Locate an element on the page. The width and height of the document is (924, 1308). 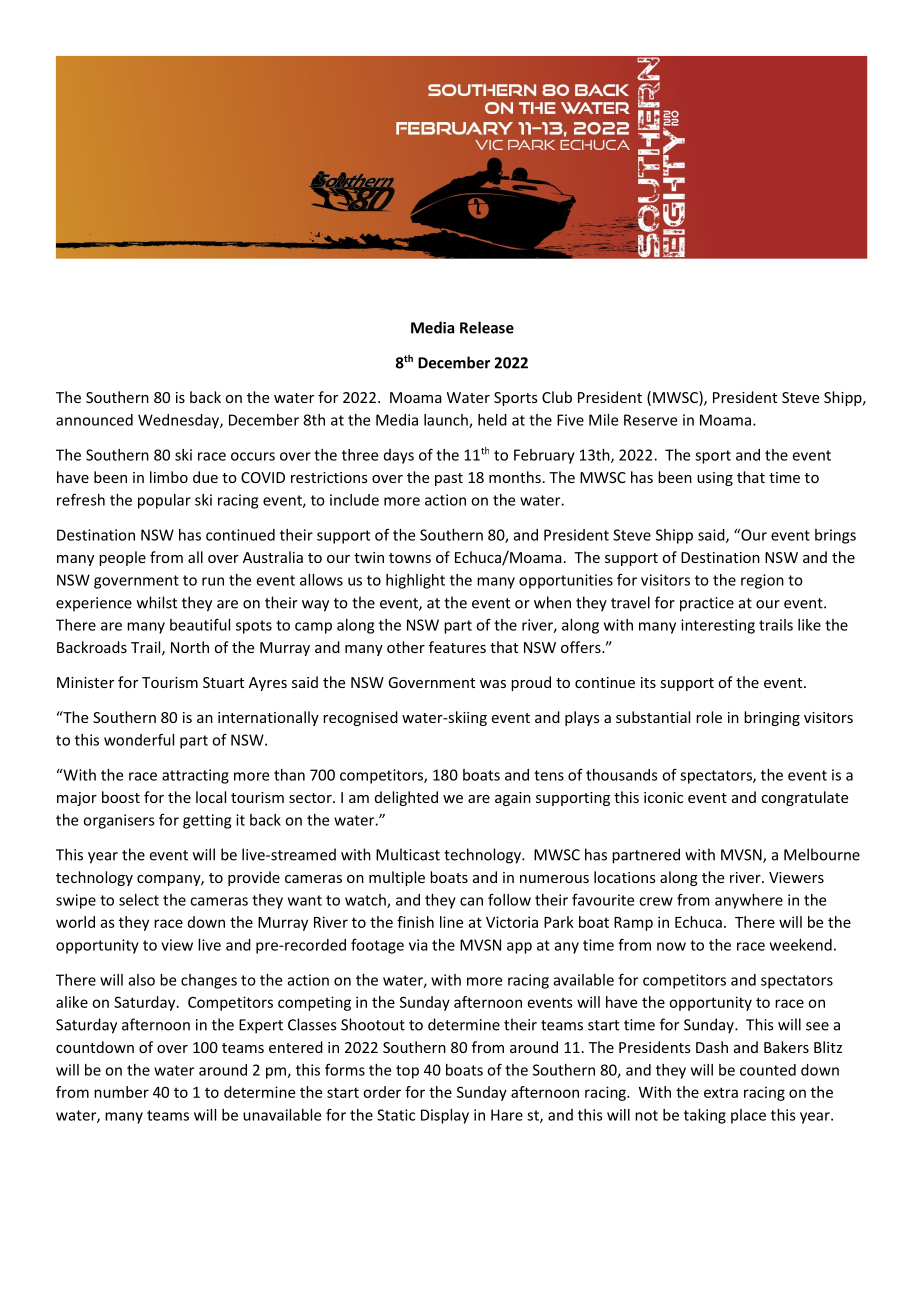
extra is located at coordinates (721, 1092).
